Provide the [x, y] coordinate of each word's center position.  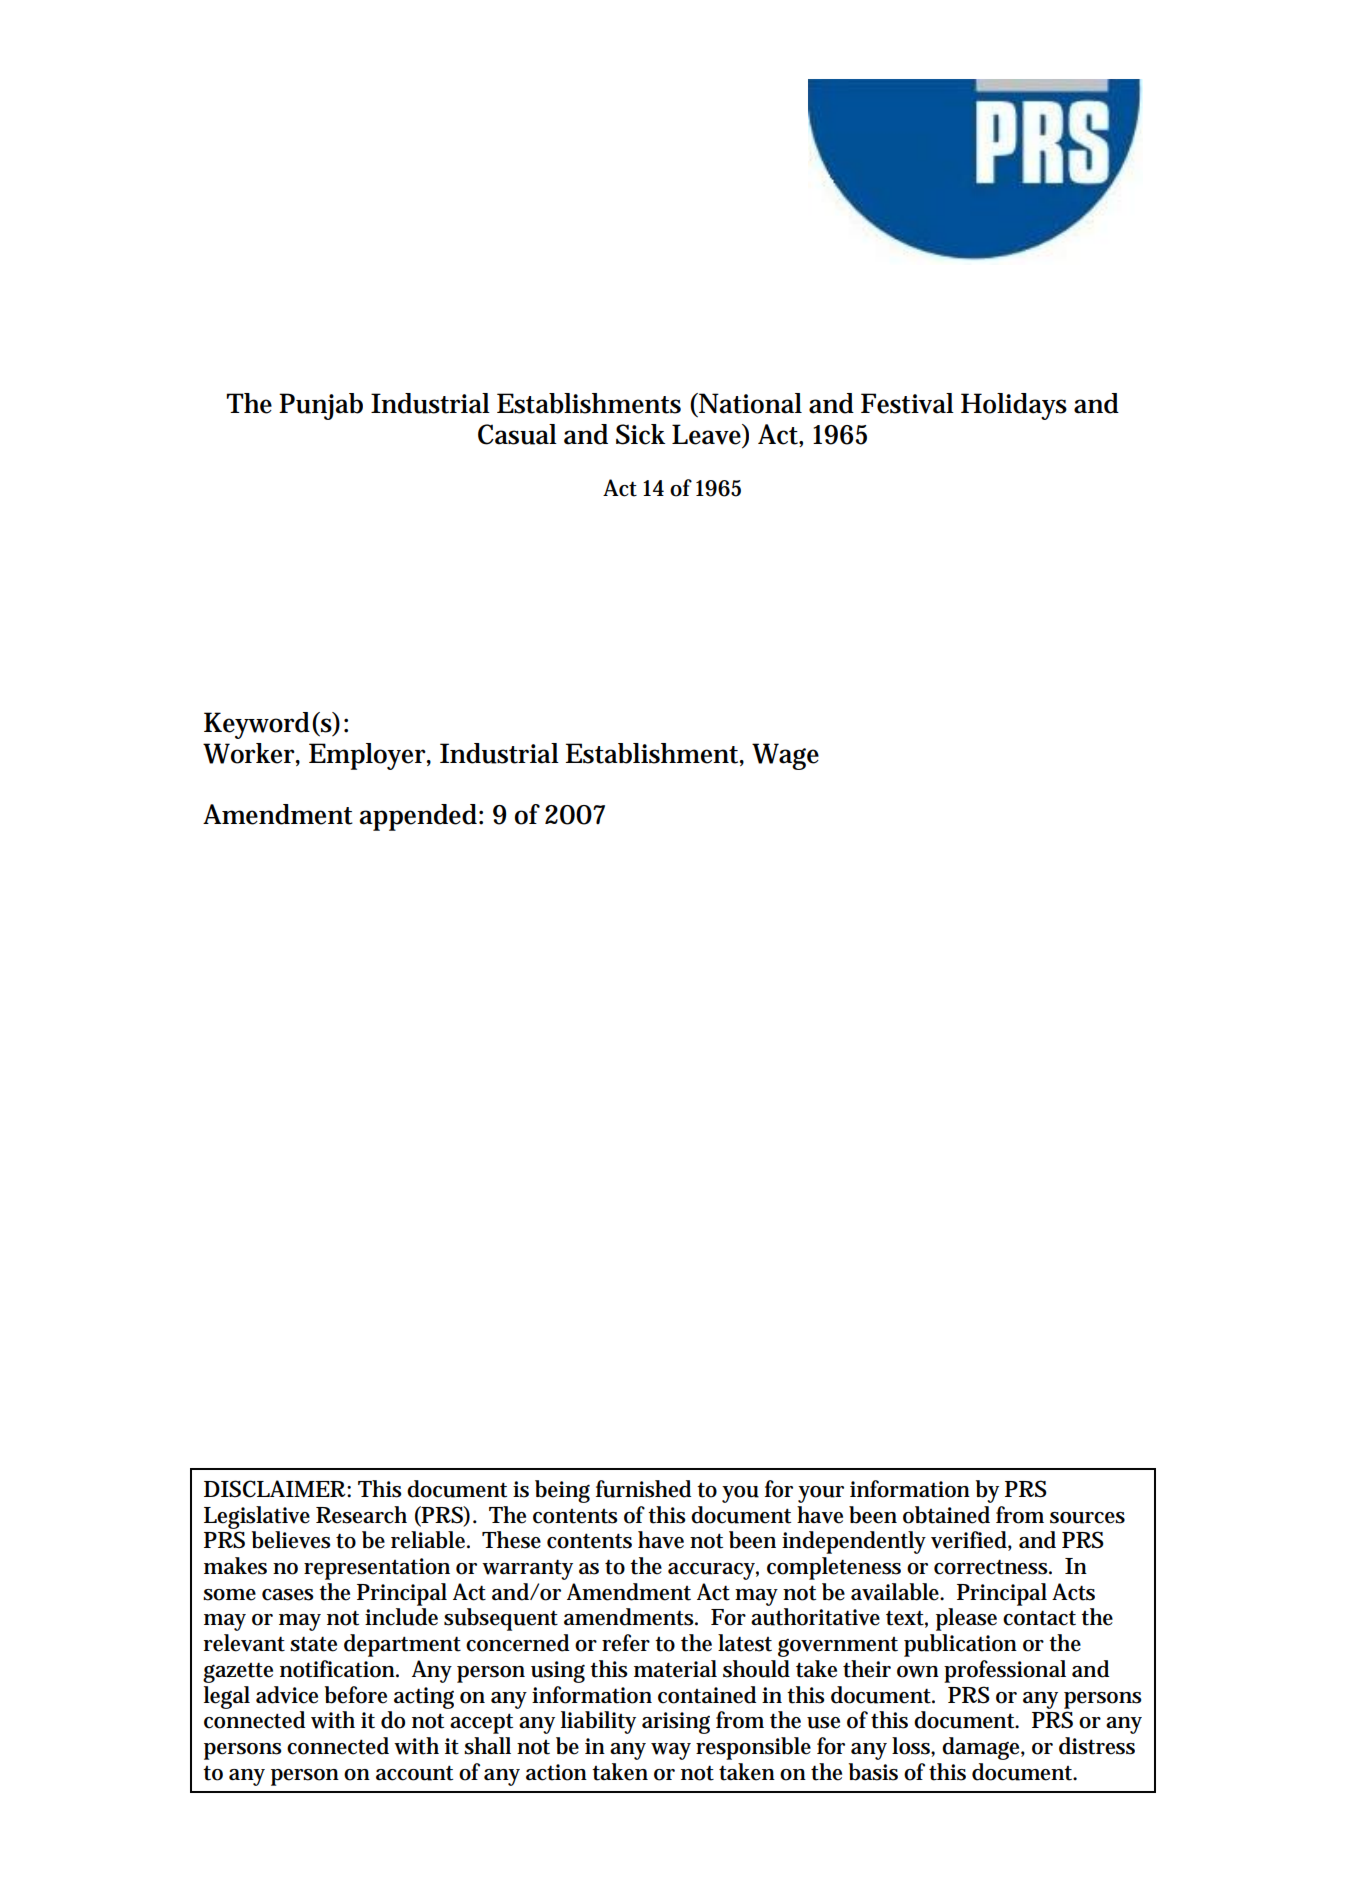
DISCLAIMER [276, 1489]
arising [676, 1723]
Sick [640, 434]
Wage [785, 756]
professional [1005, 1671]
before [356, 1695]
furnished [643, 1489]
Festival [907, 403]
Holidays [1014, 406]
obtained [946, 1515]
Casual [517, 434]
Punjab [321, 406]
